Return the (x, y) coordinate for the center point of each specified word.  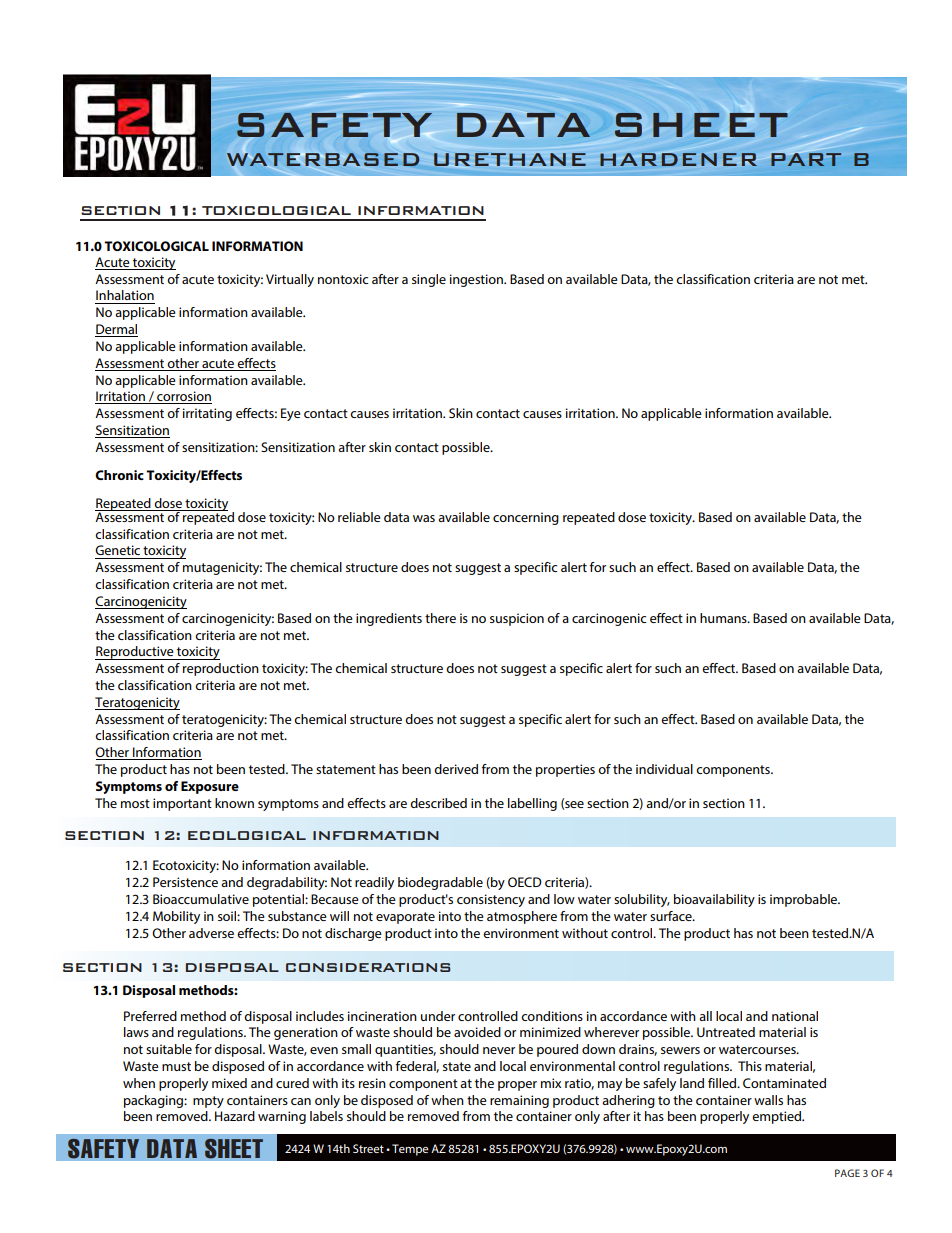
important (182, 804)
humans (724, 618)
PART (806, 158)
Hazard (235, 1116)
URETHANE (510, 159)
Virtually (290, 280)
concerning (526, 518)
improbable (805, 900)
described (438, 803)
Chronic (119, 475)
